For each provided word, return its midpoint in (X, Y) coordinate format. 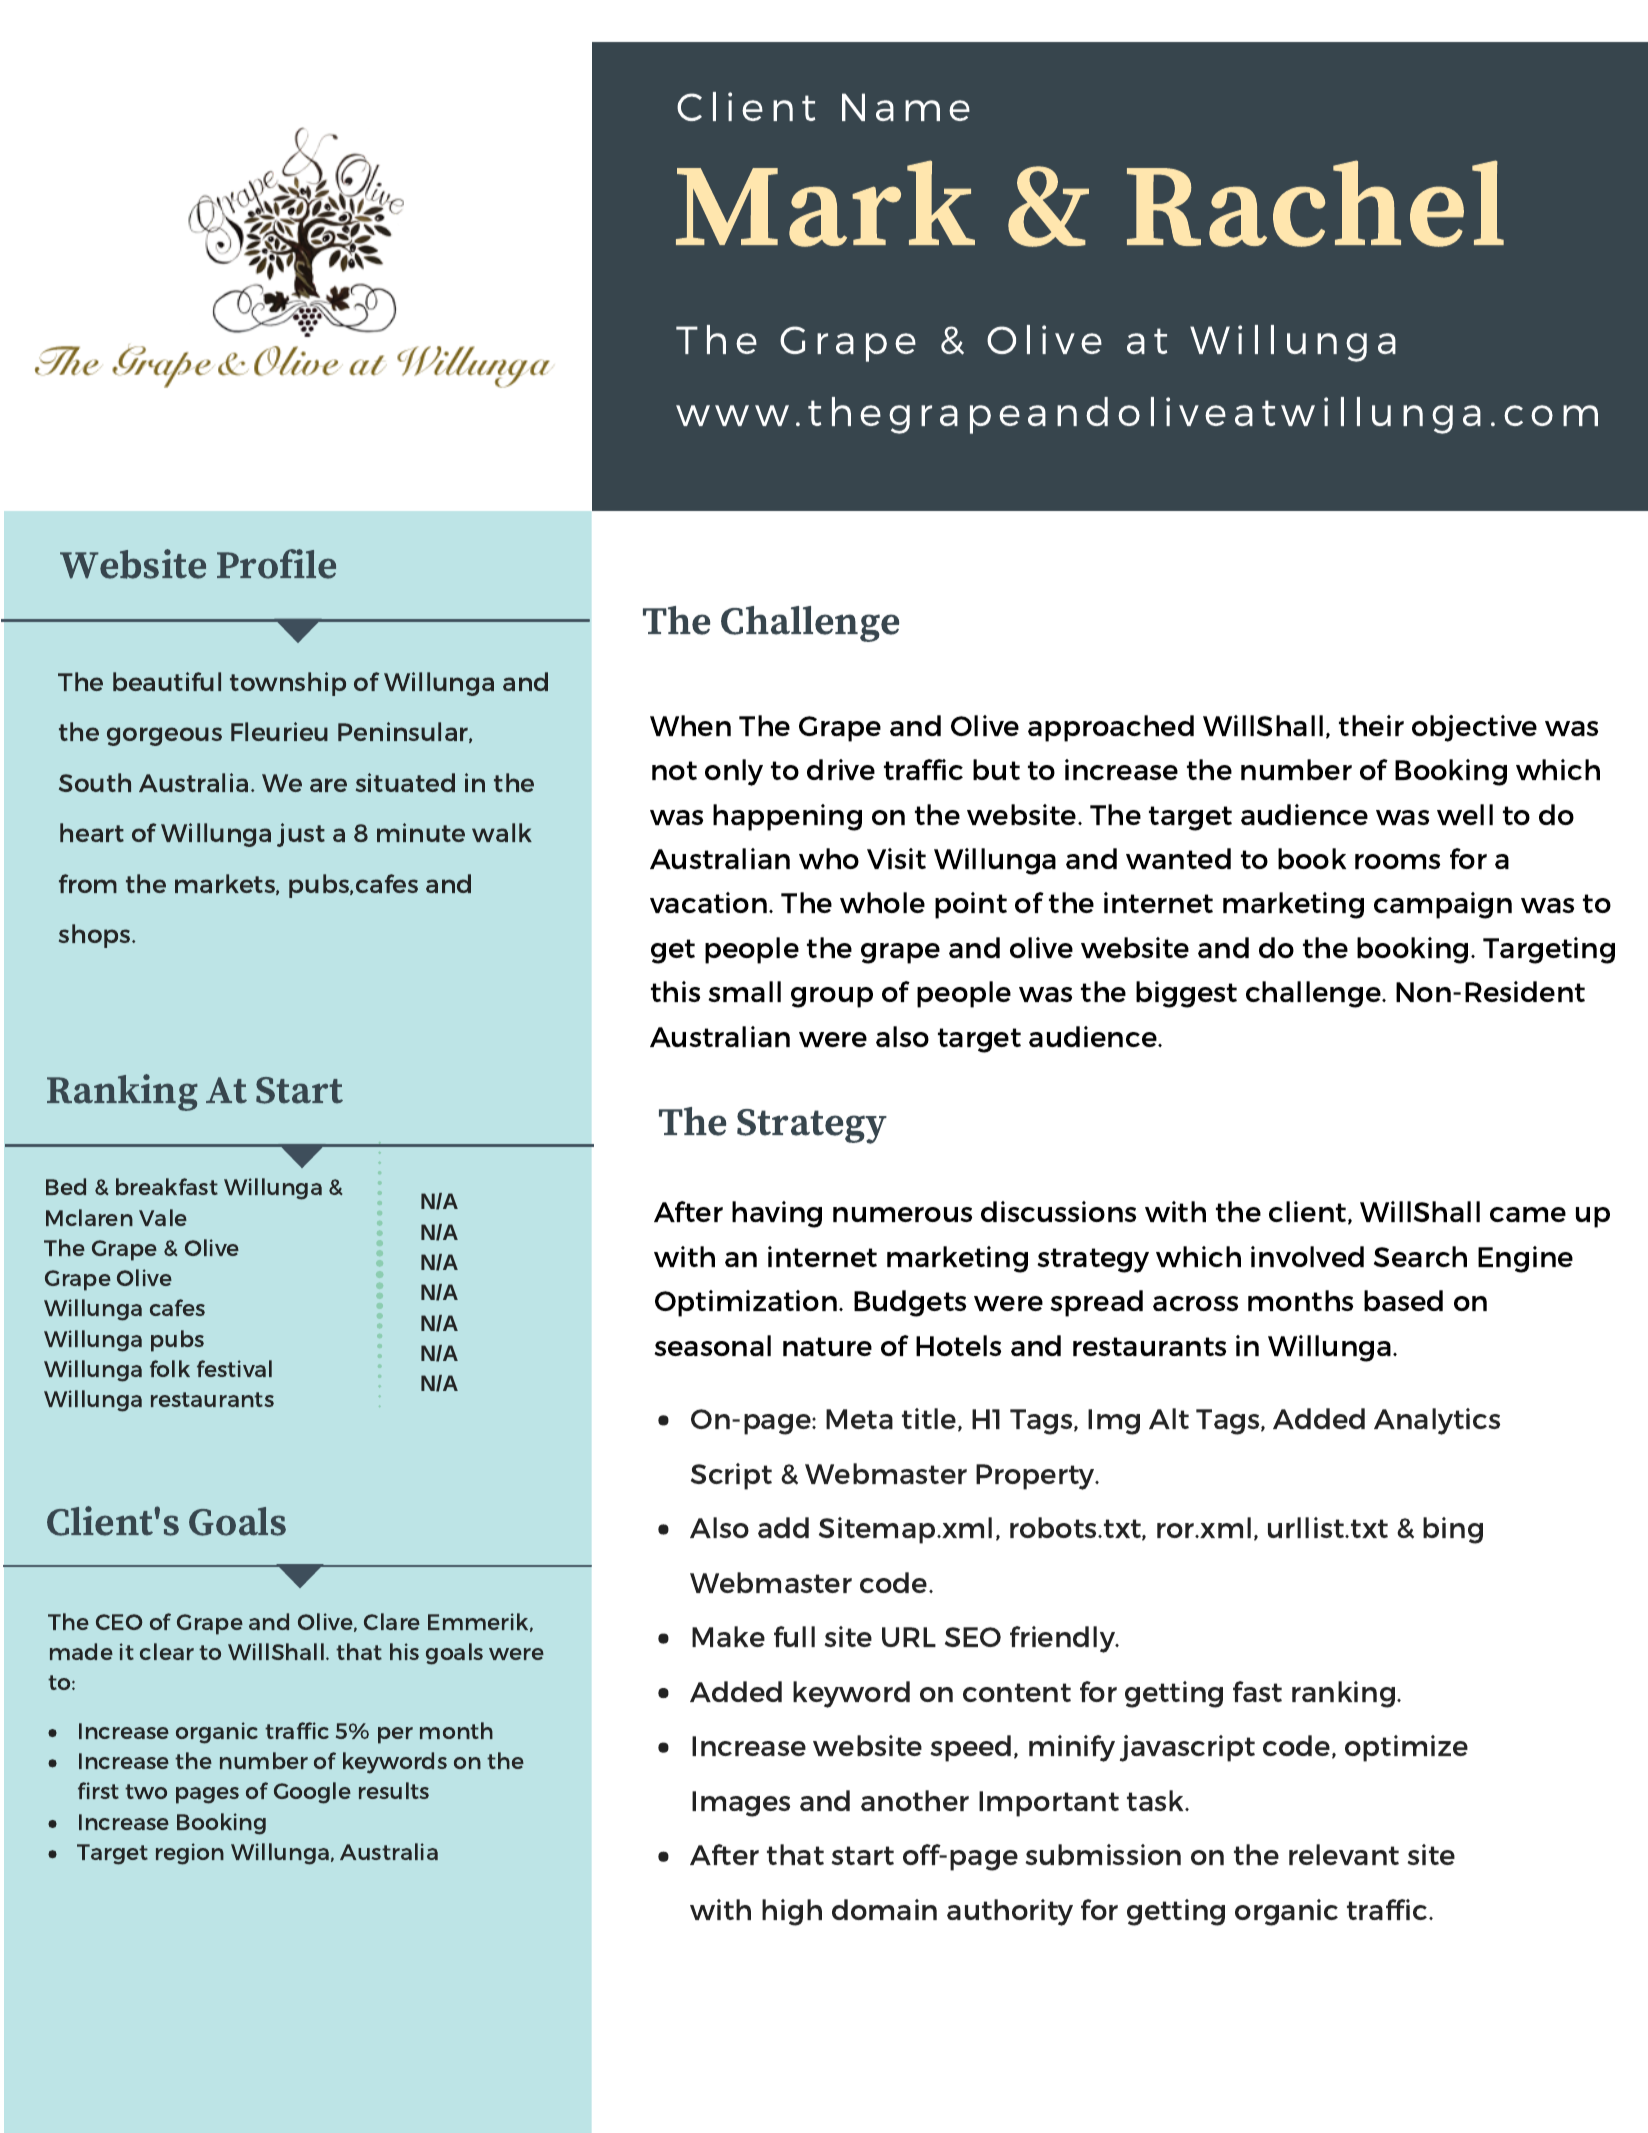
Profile (276, 564)
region (190, 1854)
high (792, 1912)
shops (96, 936)
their (1371, 725)
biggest (1186, 994)
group (832, 997)
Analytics (1437, 1421)
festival (234, 1368)
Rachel (1315, 203)
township (288, 684)
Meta (859, 1419)
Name (906, 107)
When (690, 725)
